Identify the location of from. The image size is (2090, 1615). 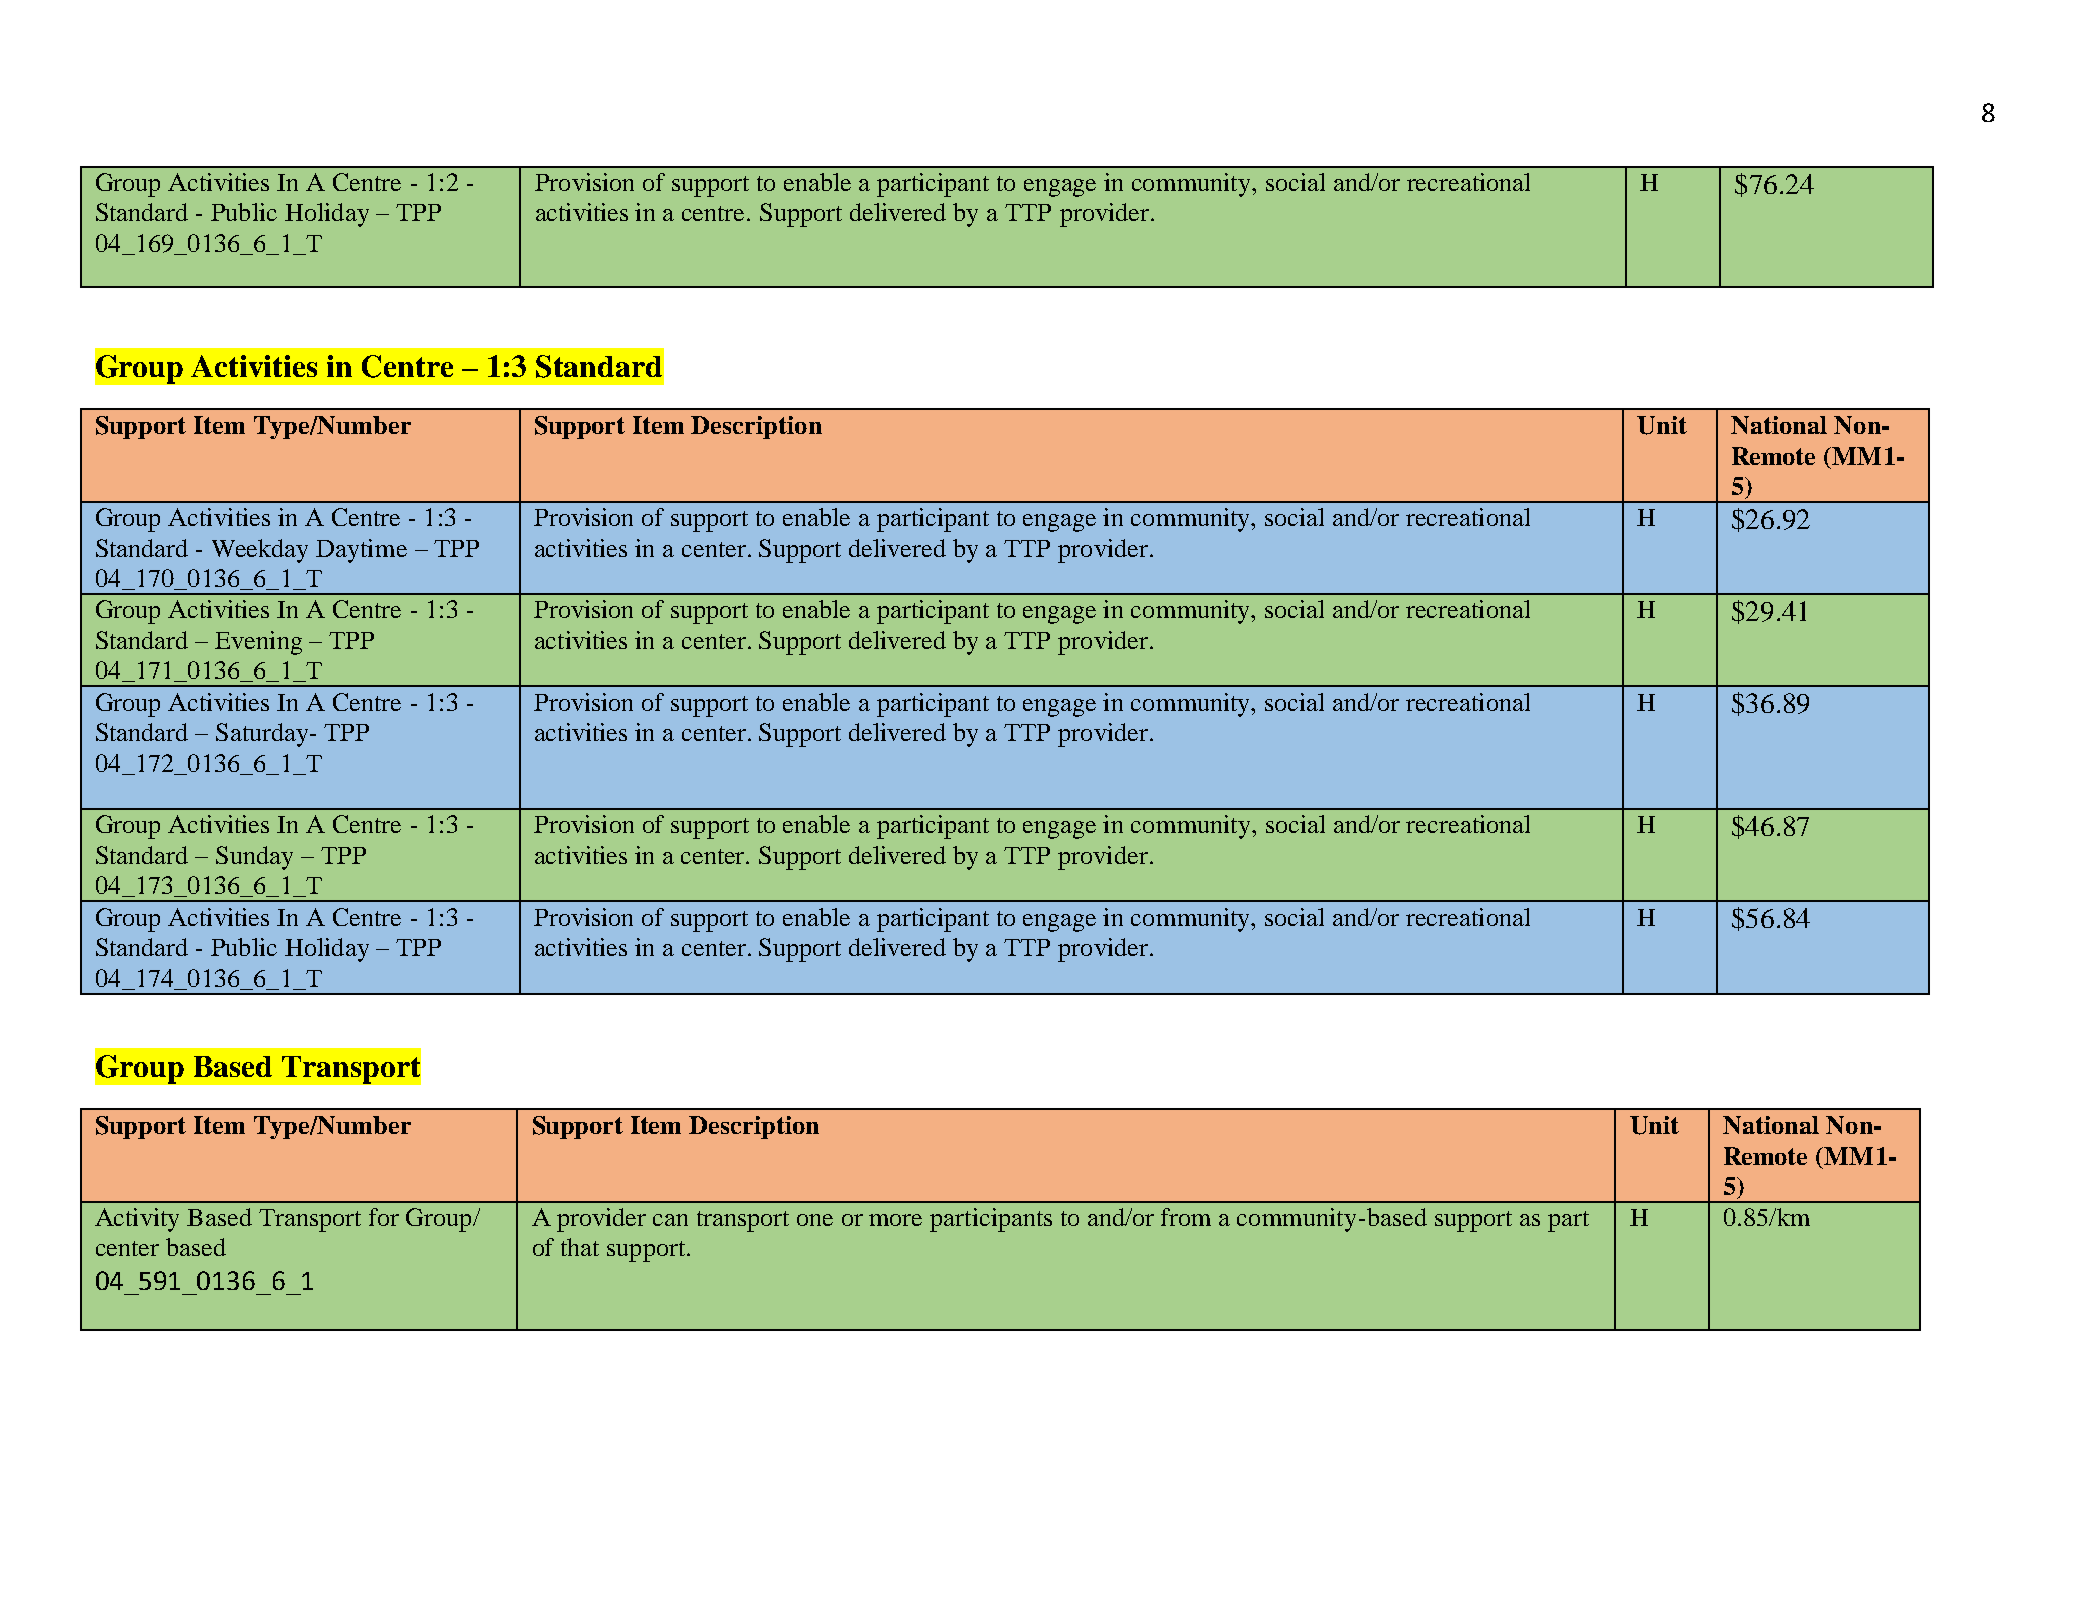
(1186, 1217).
